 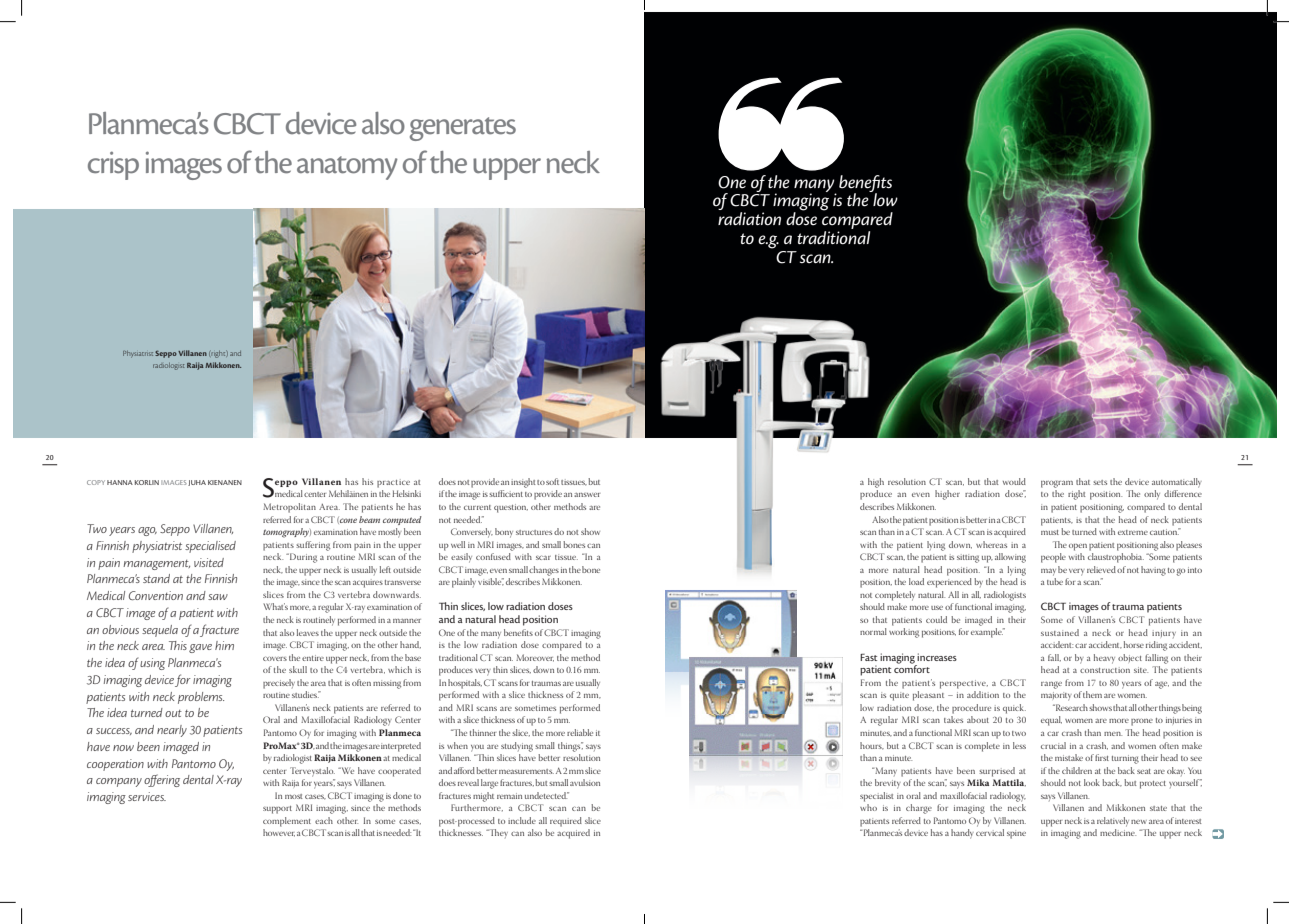 What do you see at coordinates (120, 482) in the document?
I see `Hanna` at bounding box center [120, 482].
